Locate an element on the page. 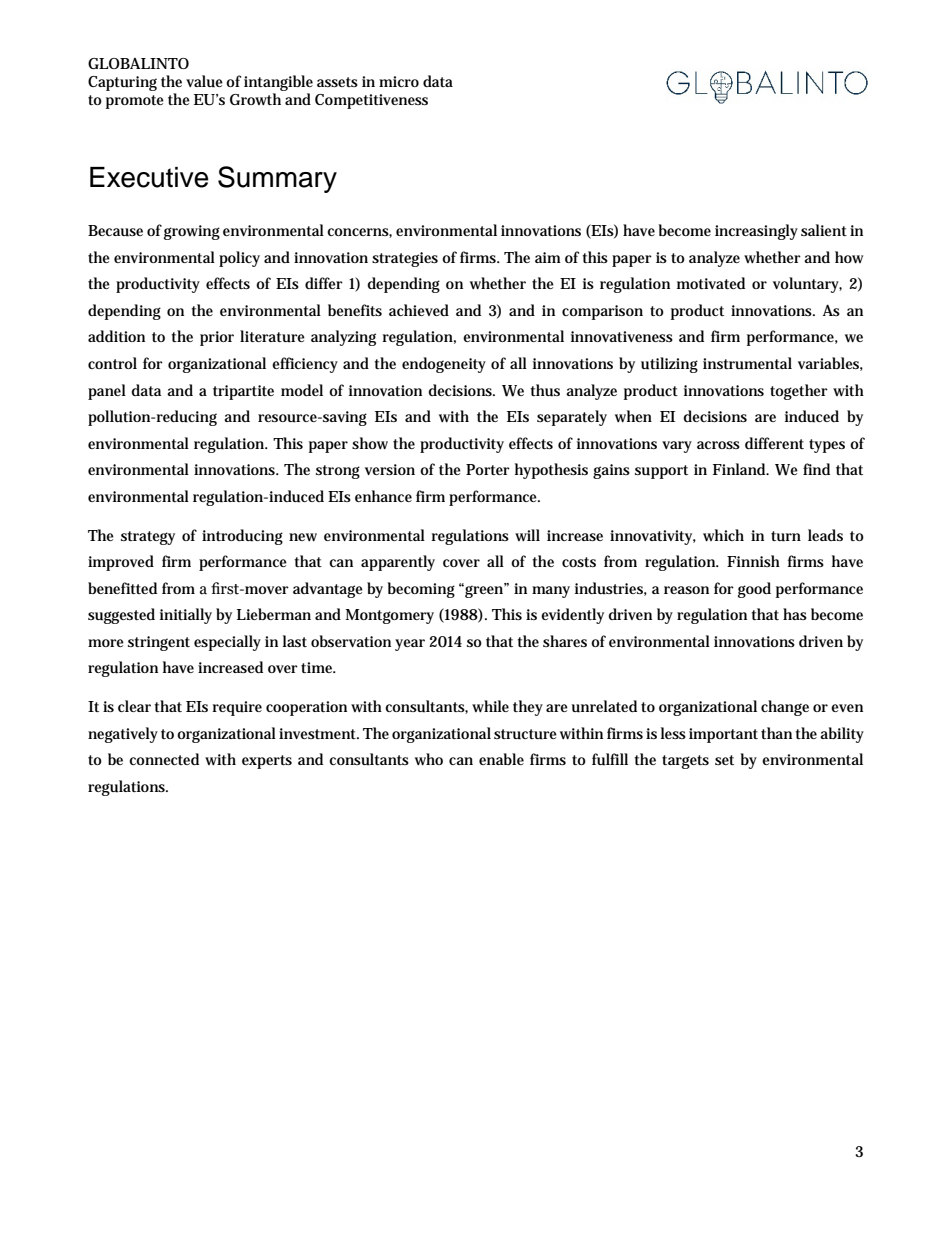 This image has width=952, height=1233. motivated is located at coordinates (711, 283).
